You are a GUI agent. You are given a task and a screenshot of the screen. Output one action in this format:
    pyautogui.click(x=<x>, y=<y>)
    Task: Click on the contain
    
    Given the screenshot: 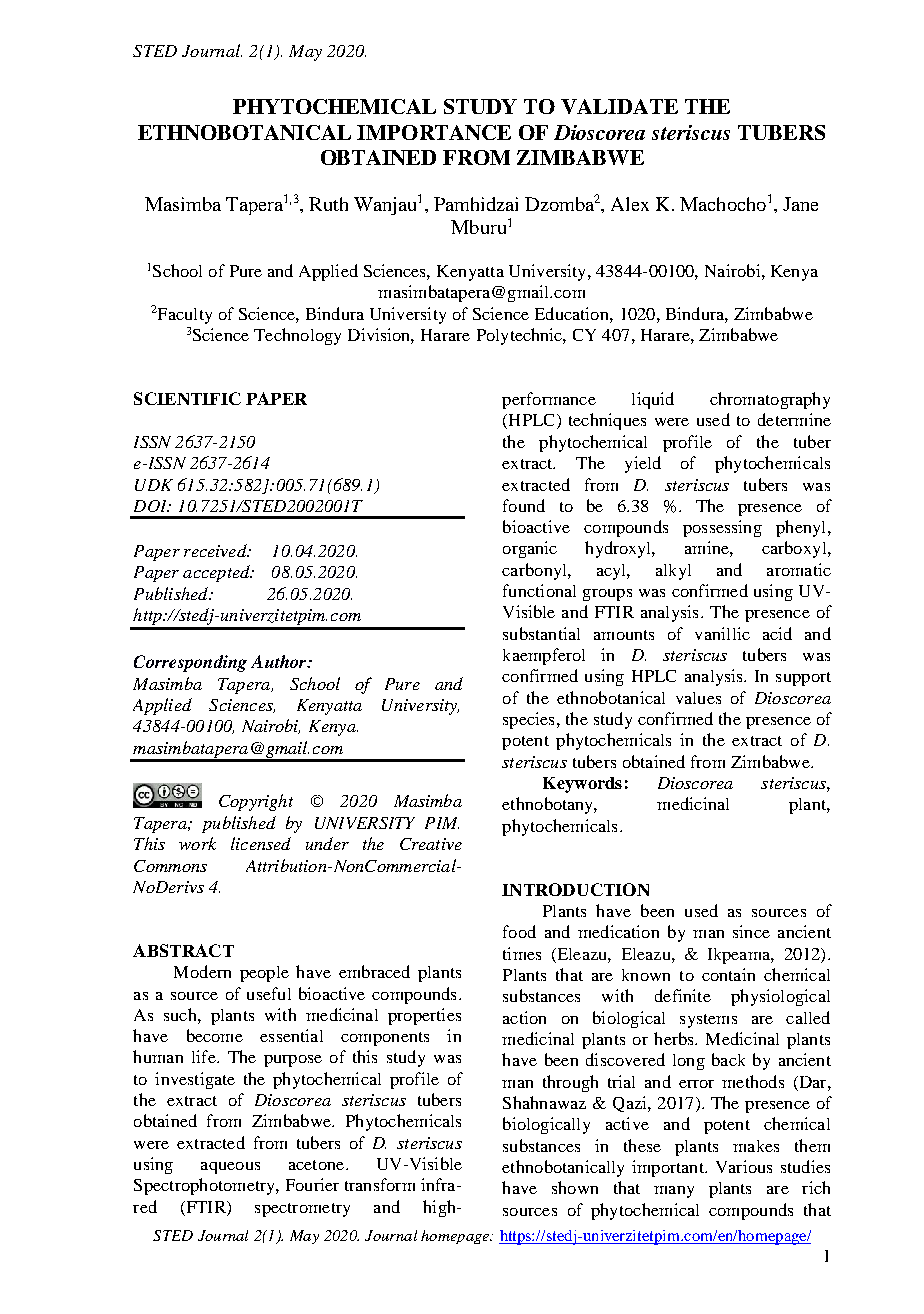 What is the action you would take?
    pyautogui.click(x=728, y=974)
